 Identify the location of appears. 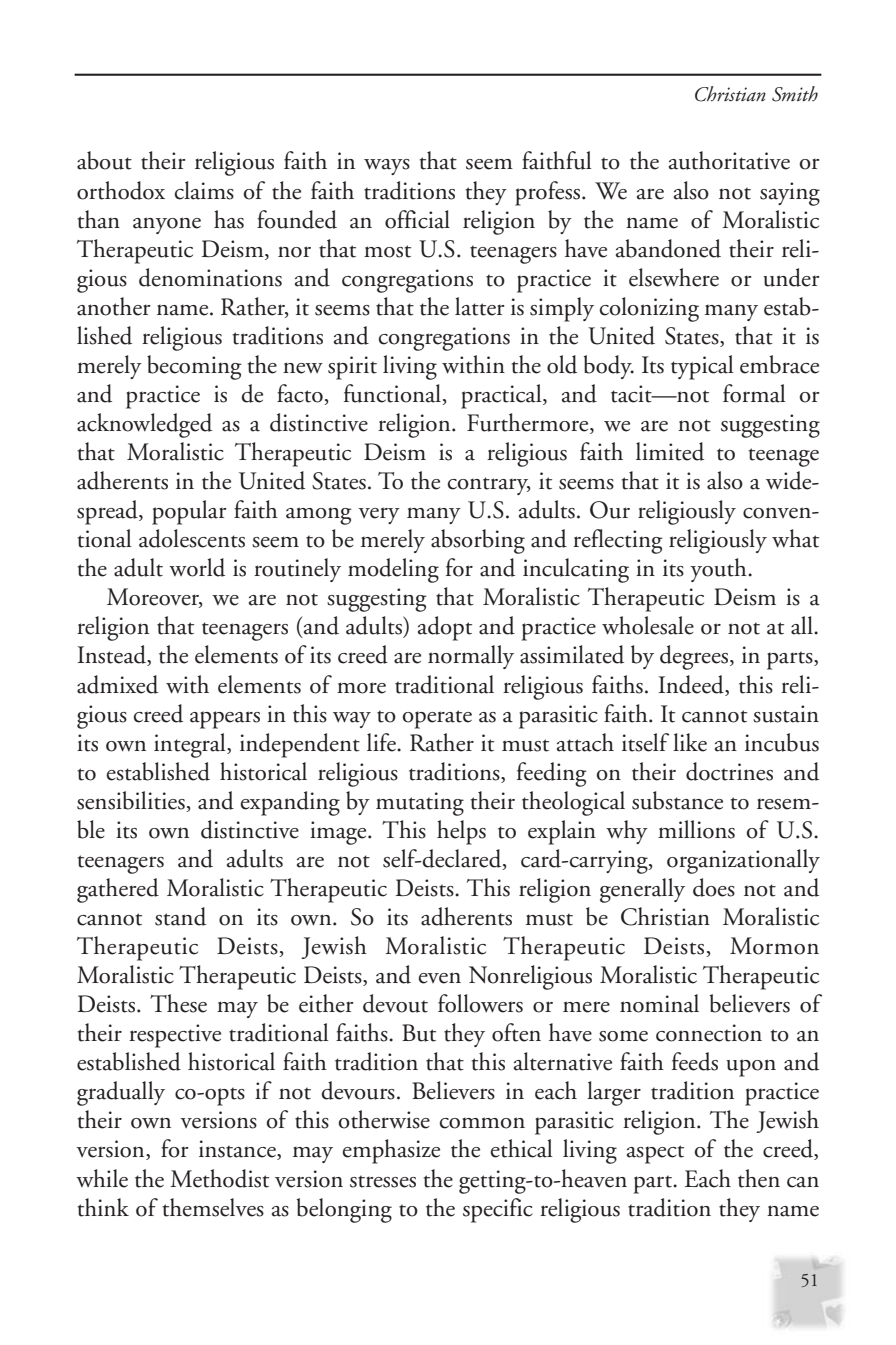
(225, 720).
